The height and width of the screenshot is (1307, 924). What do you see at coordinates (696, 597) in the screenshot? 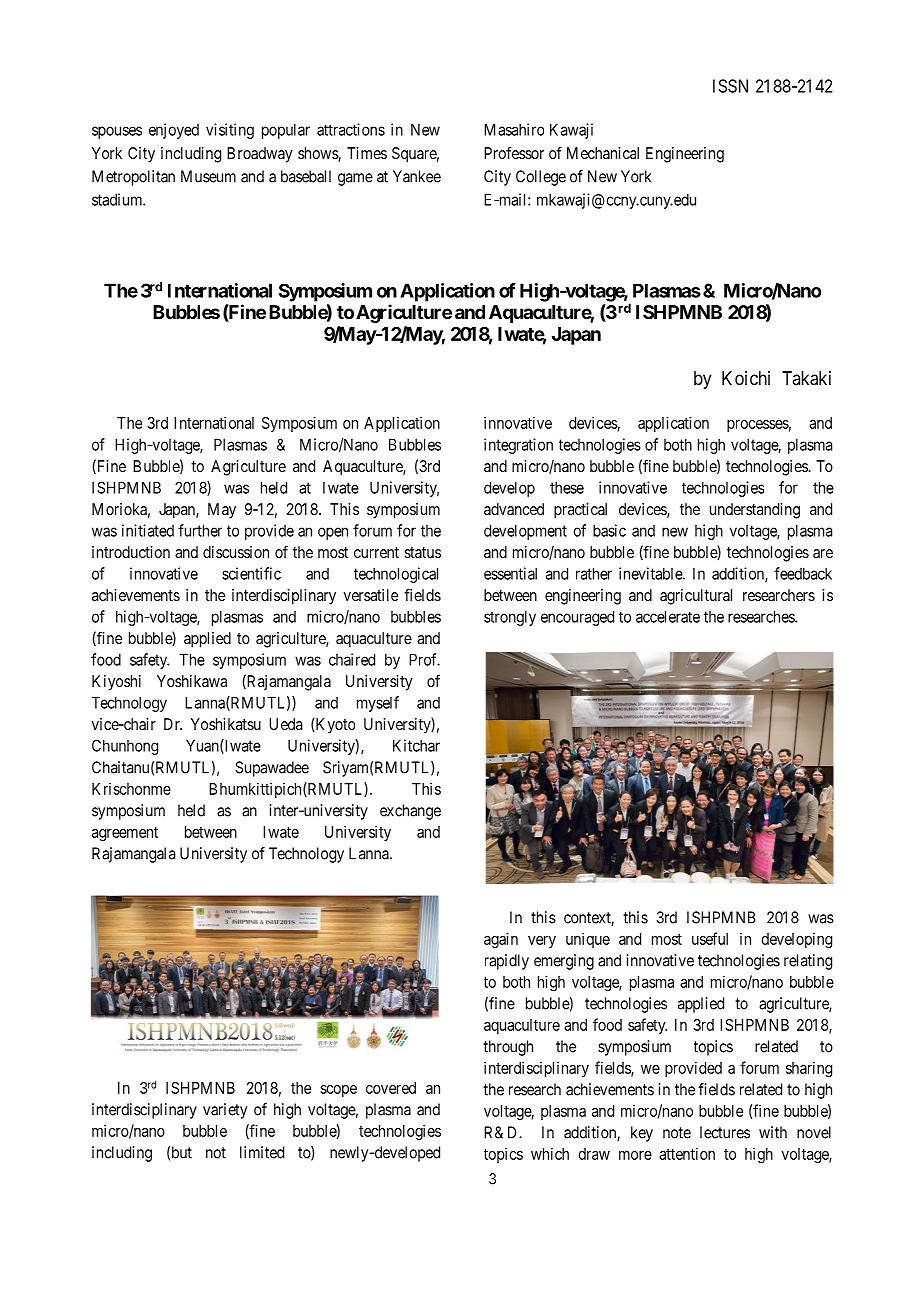
I see `agricultural` at bounding box center [696, 597].
